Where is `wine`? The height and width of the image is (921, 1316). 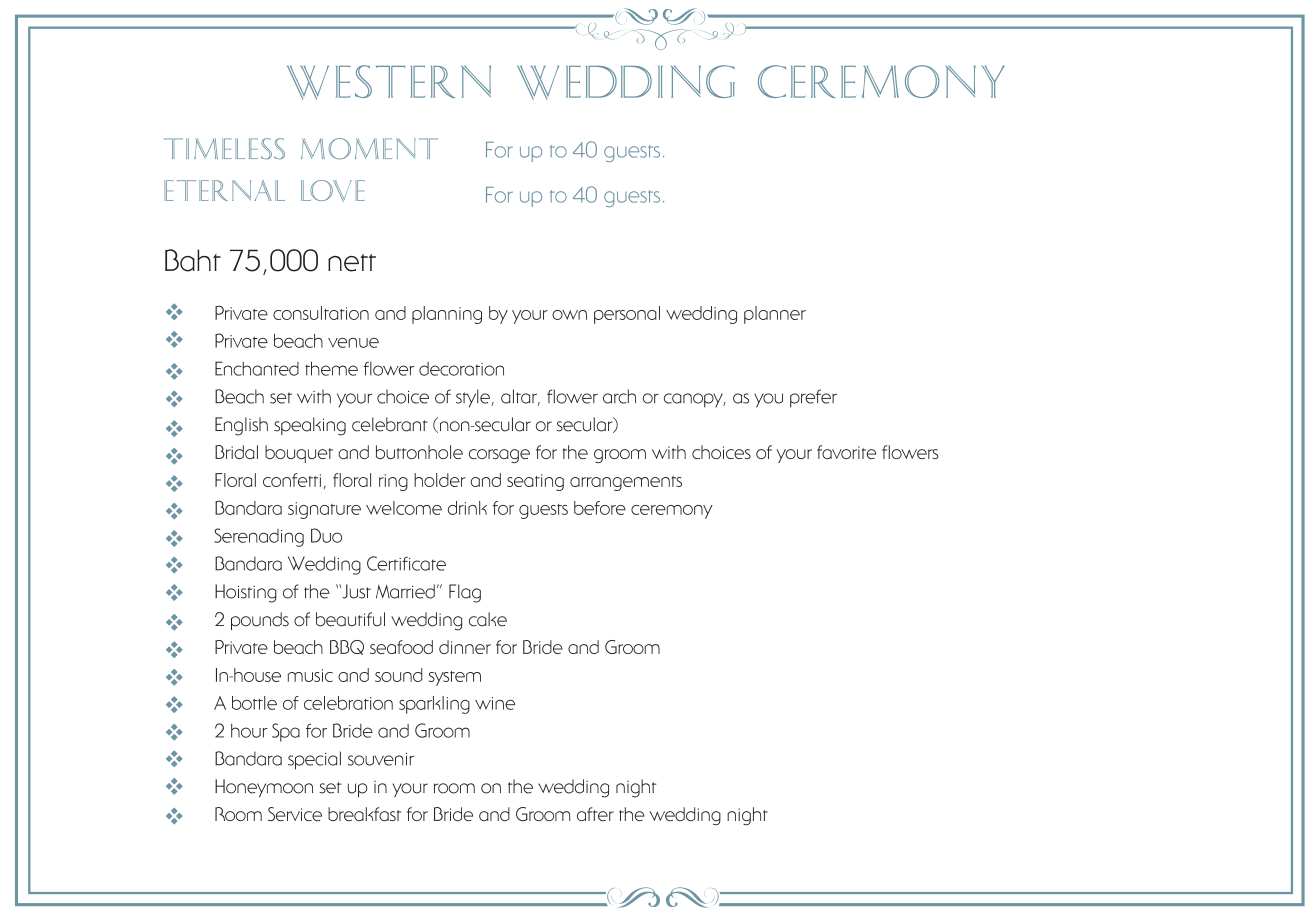
wine is located at coordinates (495, 703).
